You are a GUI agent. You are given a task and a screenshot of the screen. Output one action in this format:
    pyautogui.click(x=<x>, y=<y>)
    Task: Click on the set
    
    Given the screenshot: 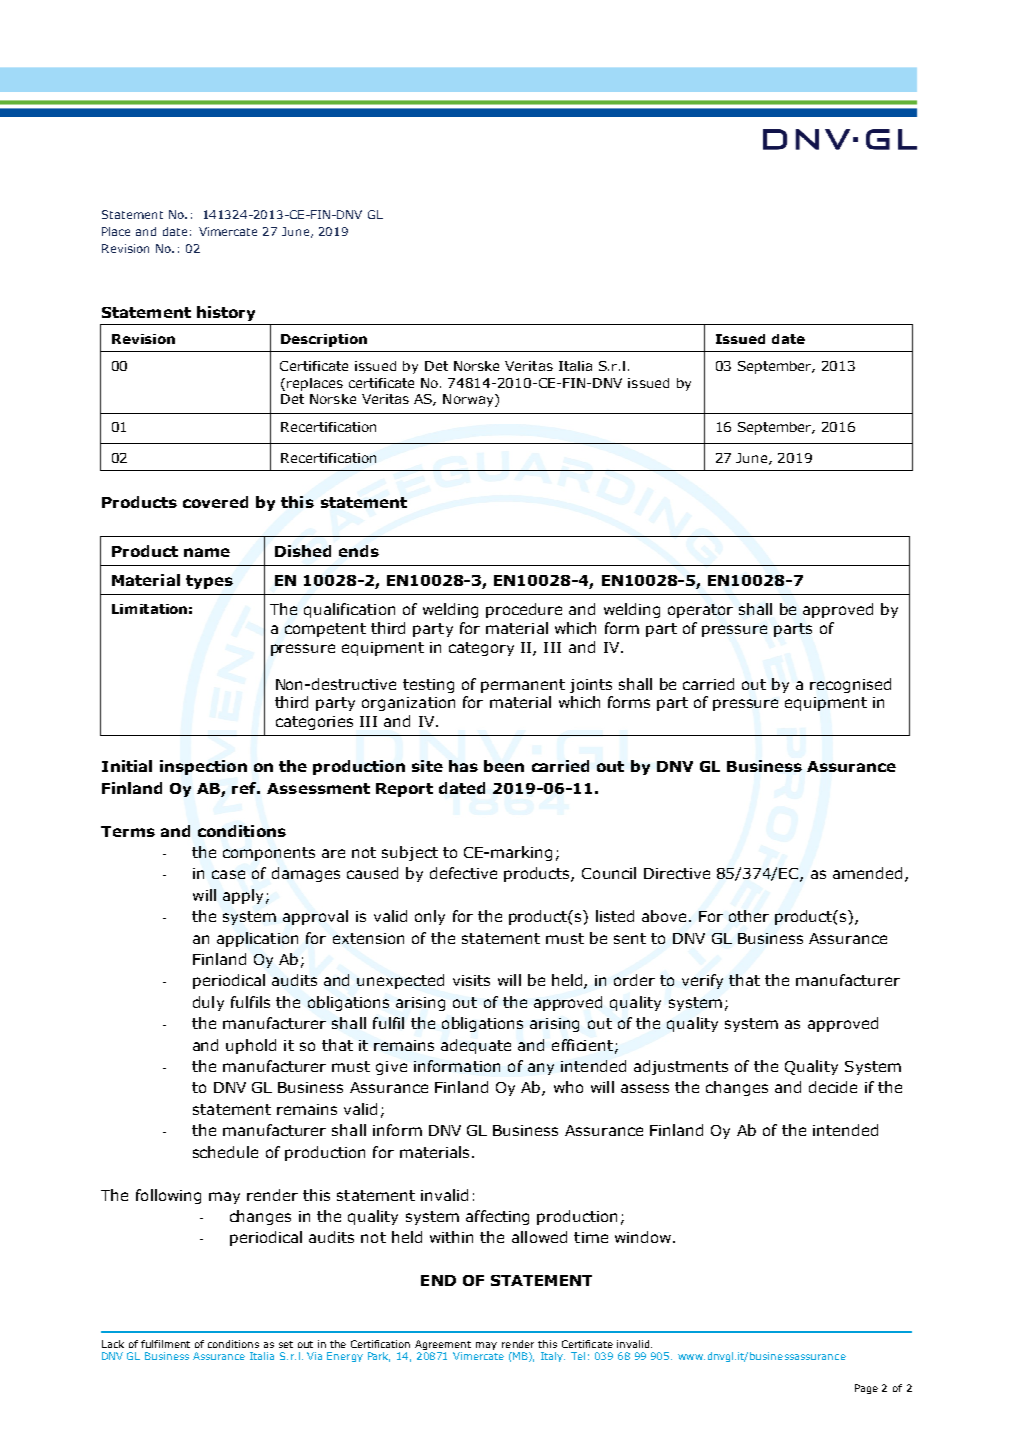 What is the action you would take?
    pyautogui.click(x=286, y=1344)
